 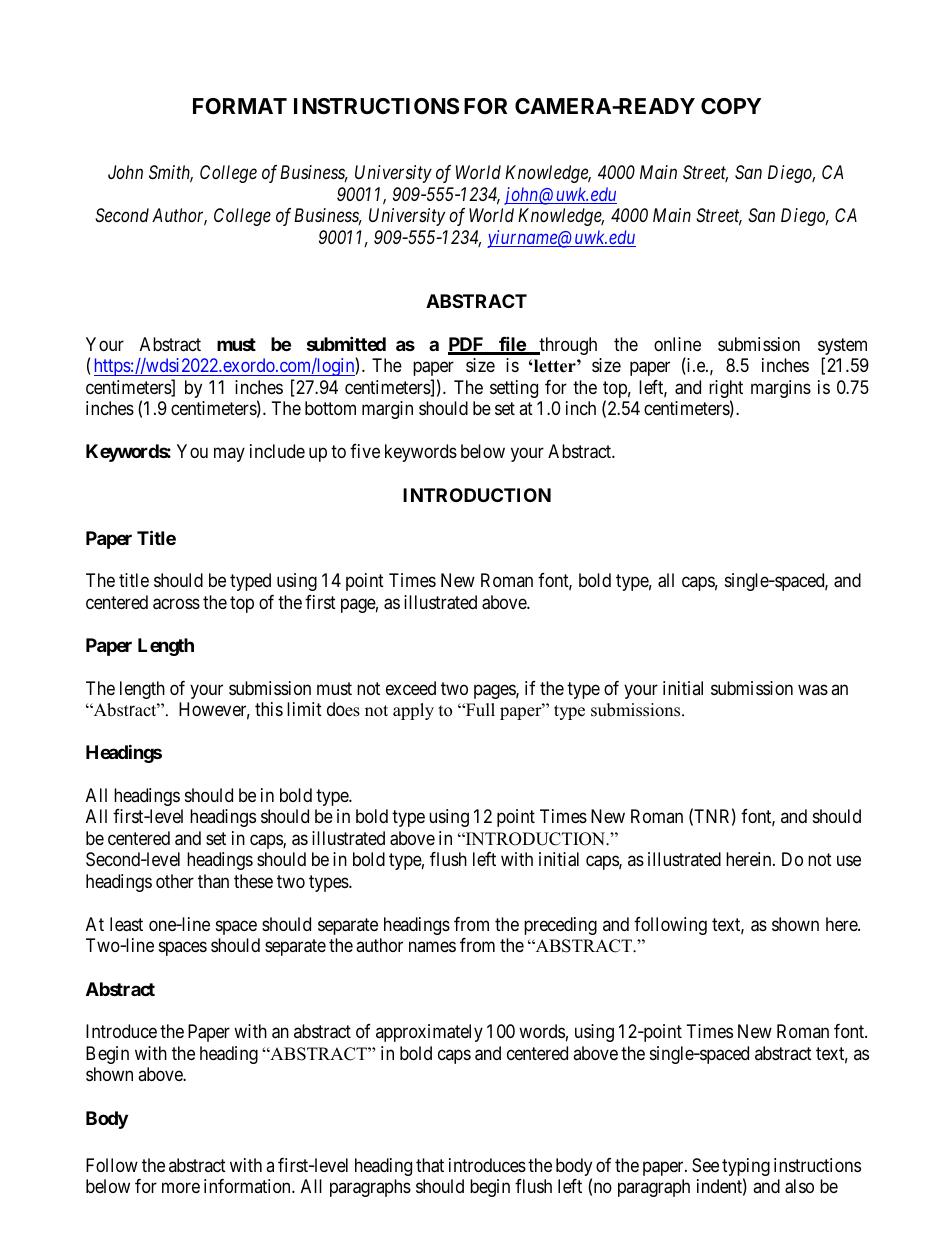 What do you see at coordinates (411, 688) in the document?
I see `exceed` at bounding box center [411, 688].
